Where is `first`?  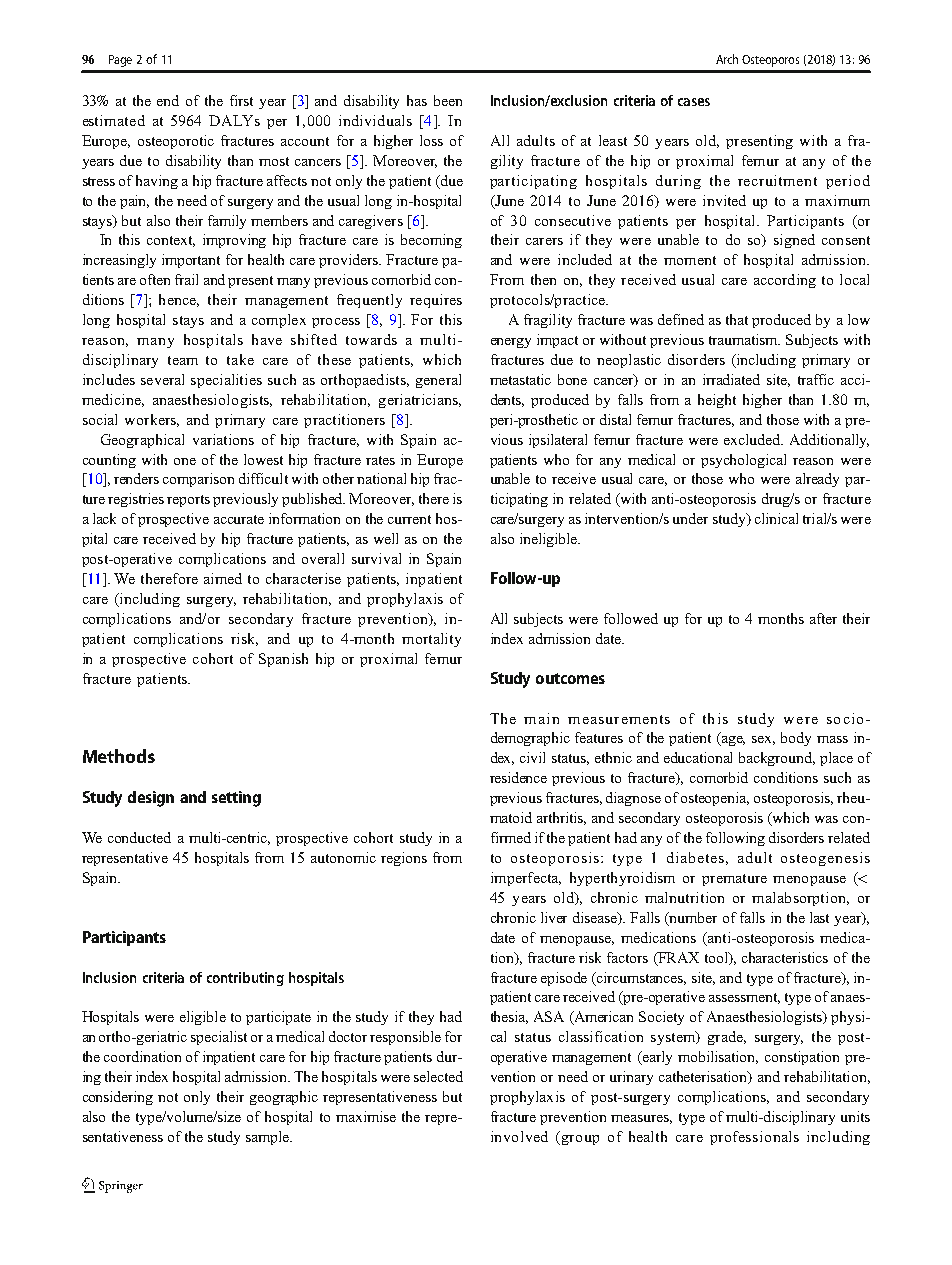 first is located at coordinates (241, 100).
